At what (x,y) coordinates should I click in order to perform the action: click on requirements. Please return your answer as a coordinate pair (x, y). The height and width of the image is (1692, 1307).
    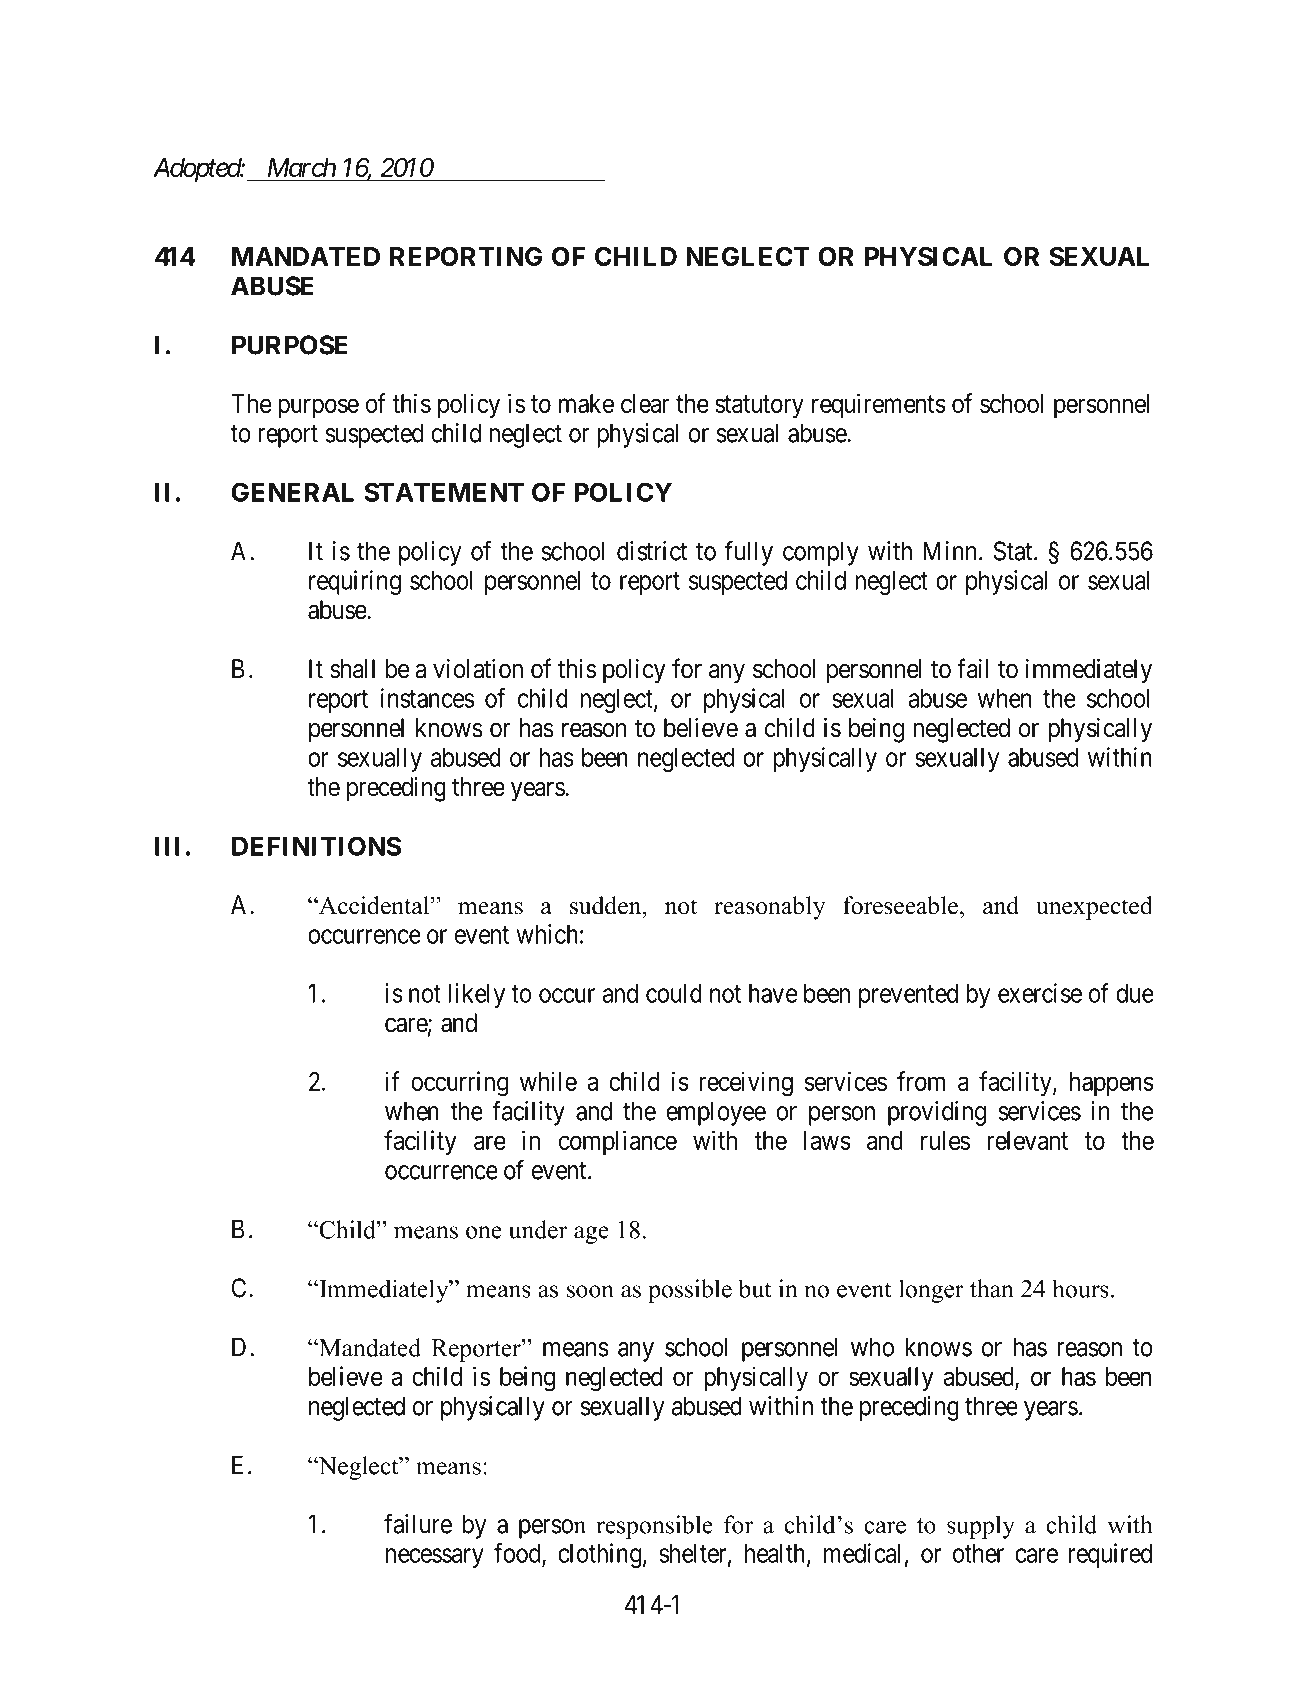
    Looking at the image, I should click on (879, 405).
